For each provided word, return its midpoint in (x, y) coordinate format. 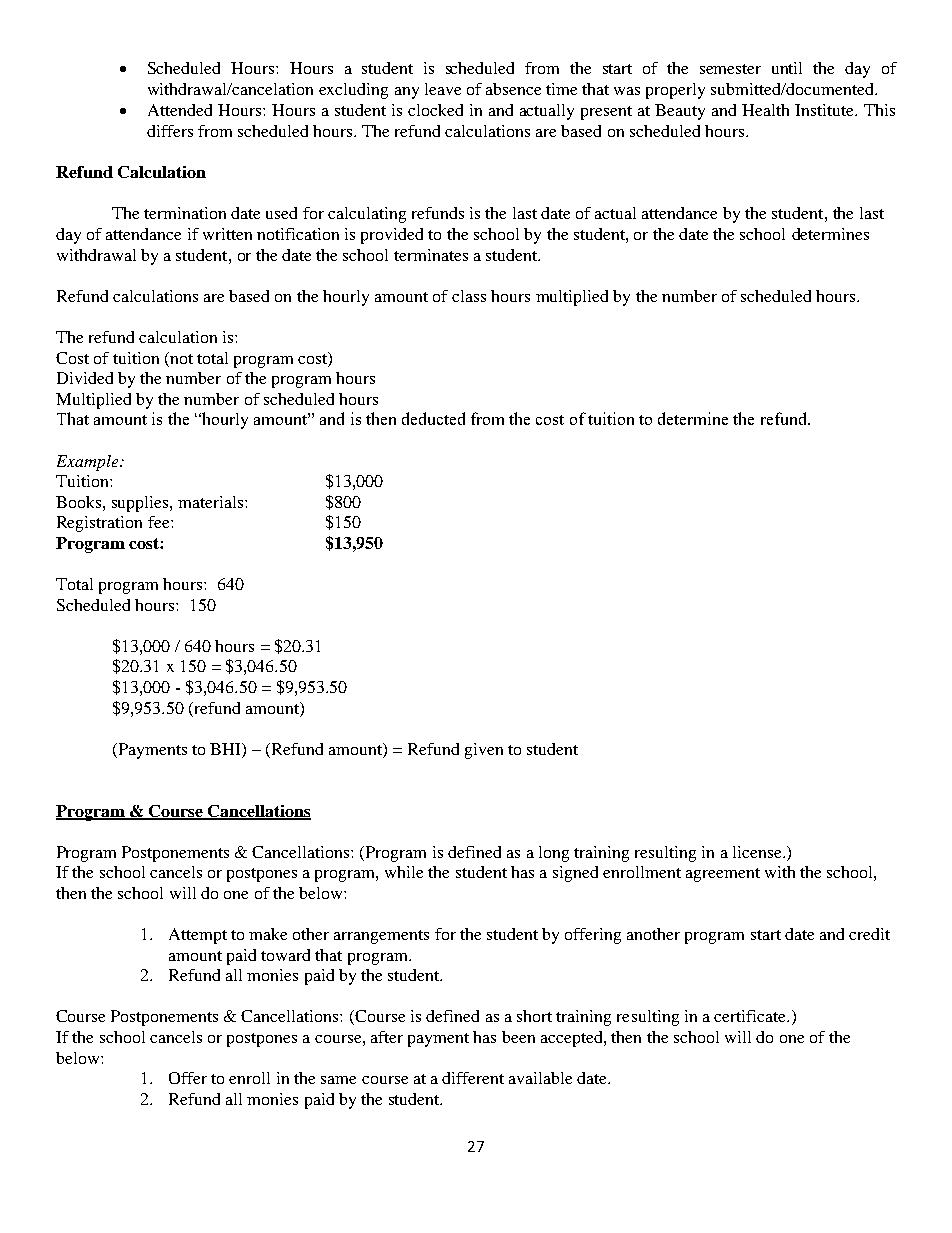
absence (513, 89)
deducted (433, 418)
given (484, 751)
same (338, 1080)
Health (765, 110)
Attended (180, 110)
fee (160, 522)
